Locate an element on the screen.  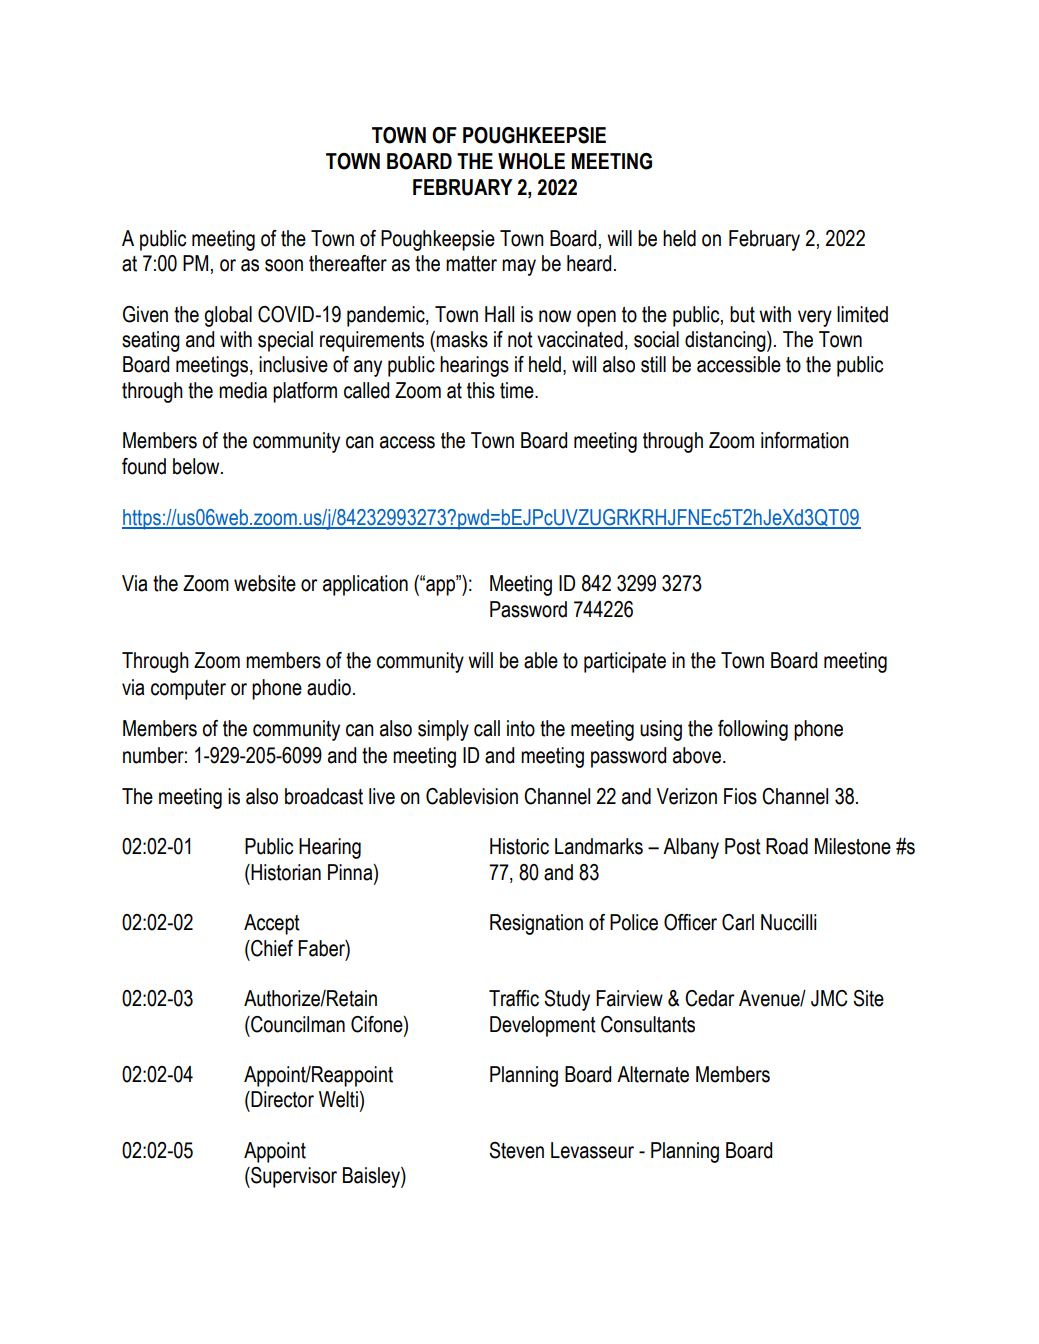
Resignation is located at coordinates (536, 924).
